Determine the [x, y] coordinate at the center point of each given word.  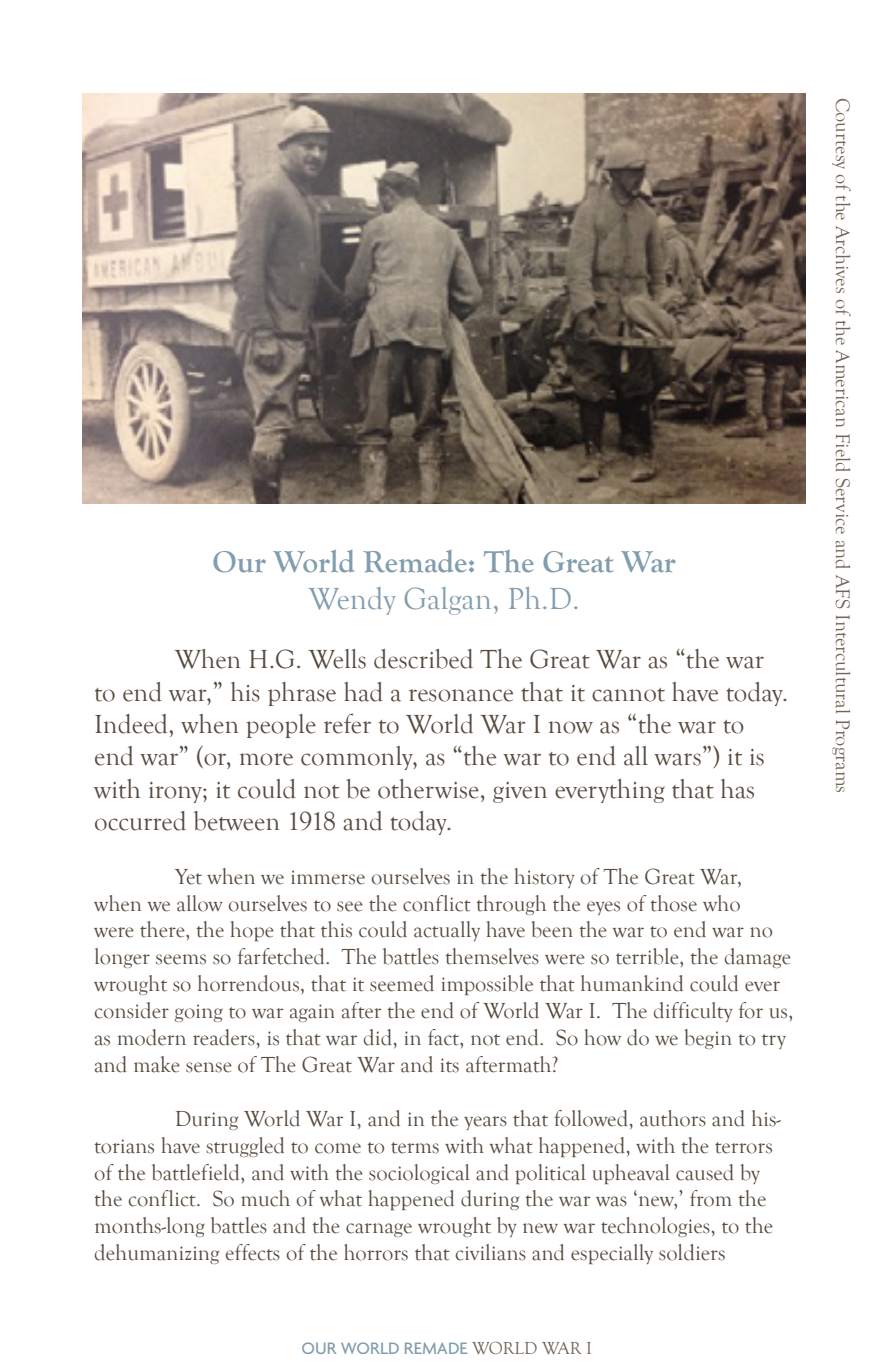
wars [677, 759]
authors [673, 1118]
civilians [491, 1252]
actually [447, 931]
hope [252, 931]
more [266, 759]
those [674, 903]
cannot [628, 695]
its [450, 1065]
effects [253, 1252]
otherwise [428, 789]
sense [209, 1067]
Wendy [352, 601]
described [423, 659]
